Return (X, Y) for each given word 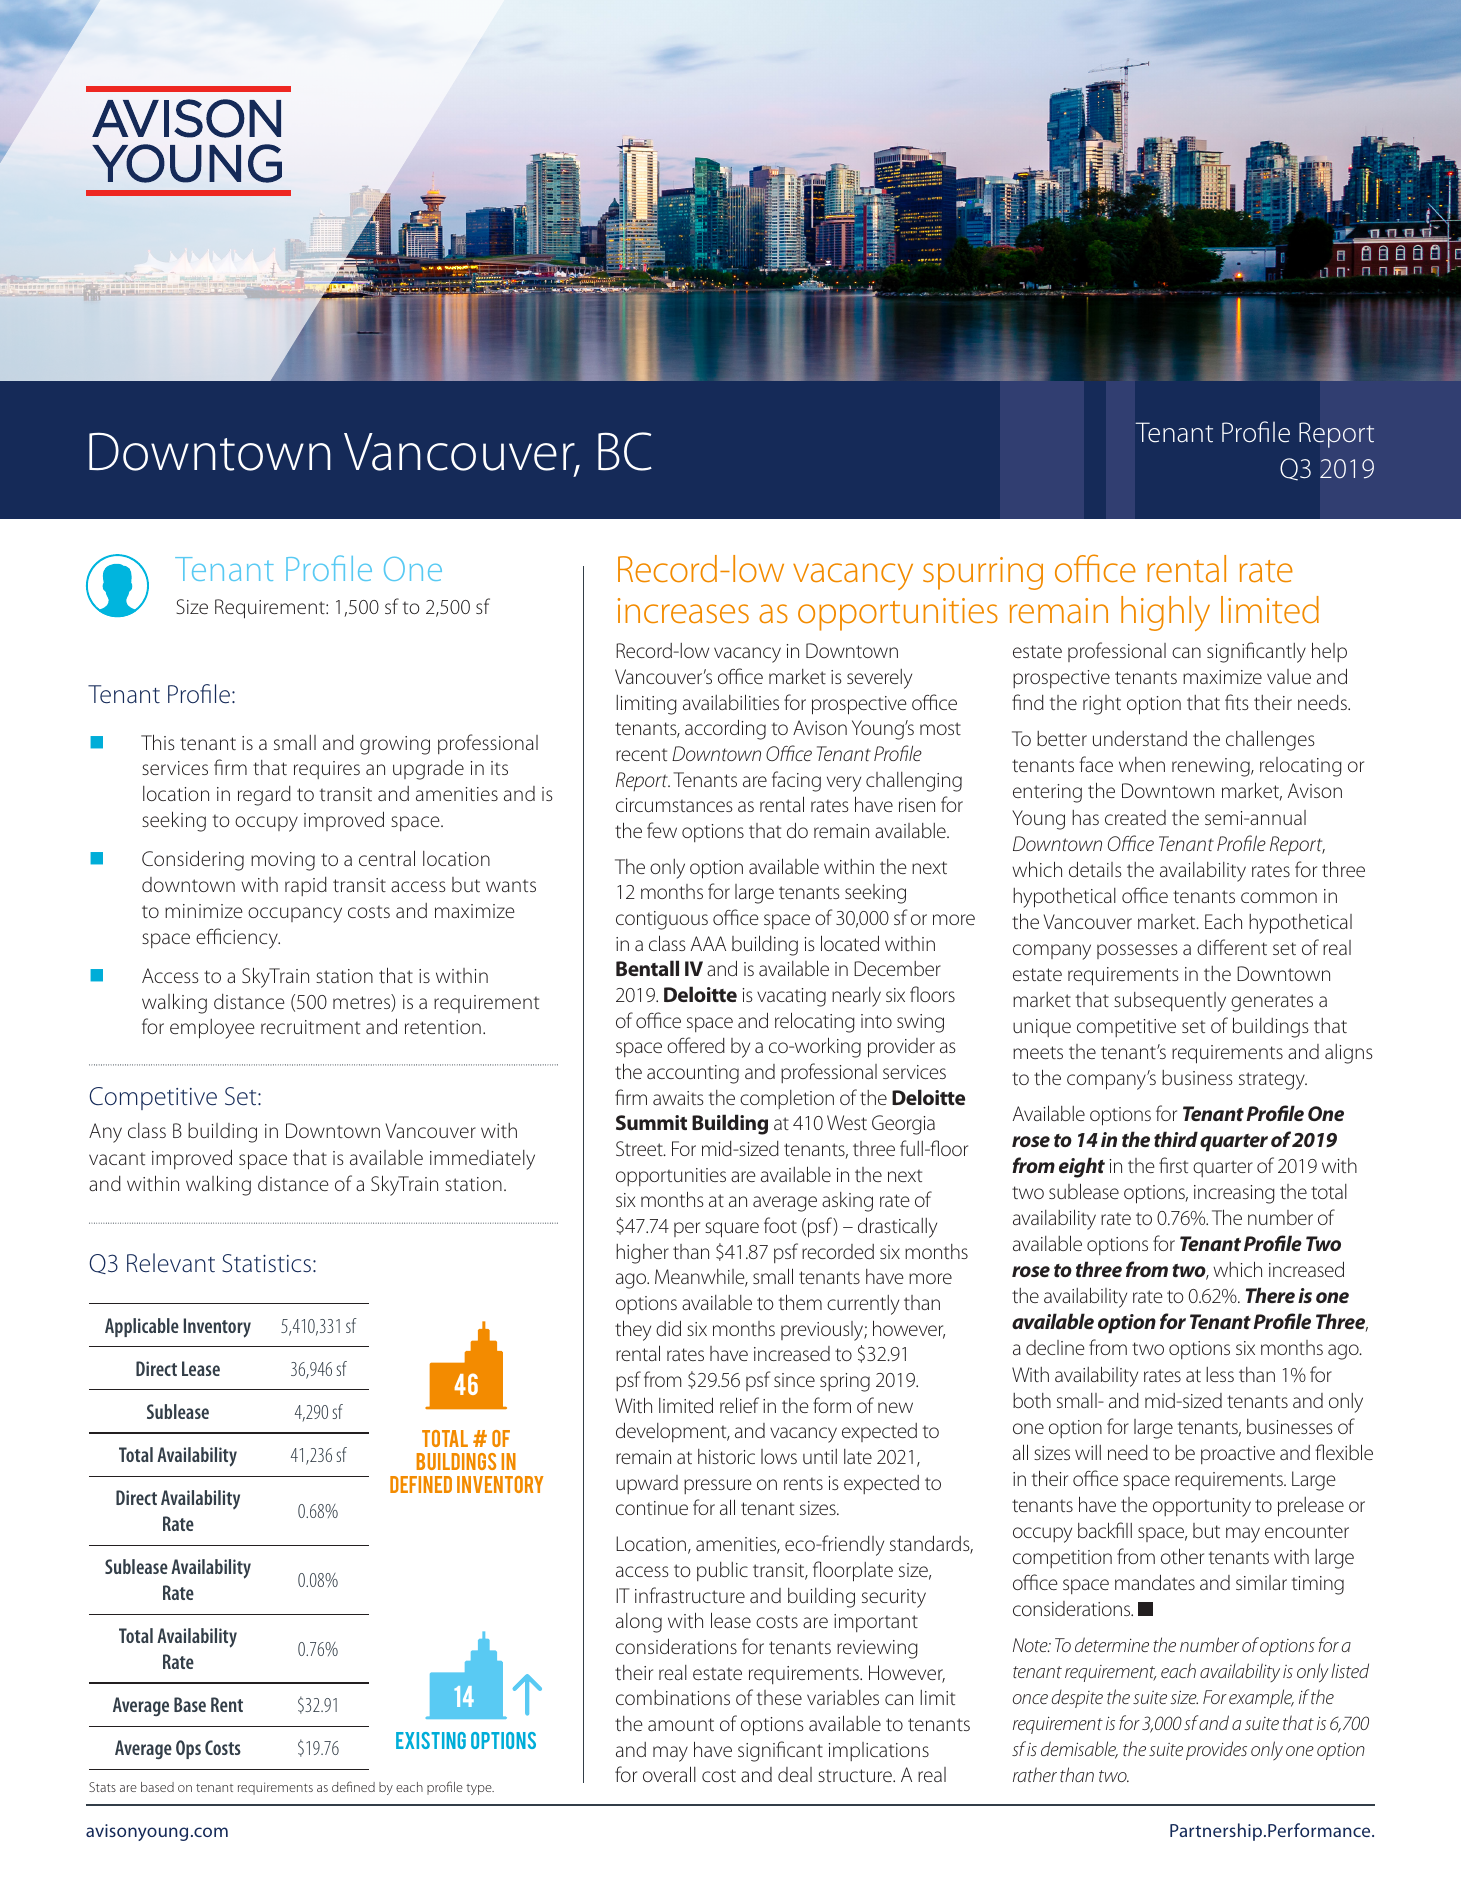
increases (683, 611)
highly (1165, 613)
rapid (306, 886)
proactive (1238, 1455)
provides (1216, 1750)
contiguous (662, 920)
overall (669, 1774)
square (732, 1230)
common (1279, 897)
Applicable (142, 1327)
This (158, 742)
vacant (117, 1159)
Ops (188, 1749)
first (1173, 1165)
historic (726, 1456)
